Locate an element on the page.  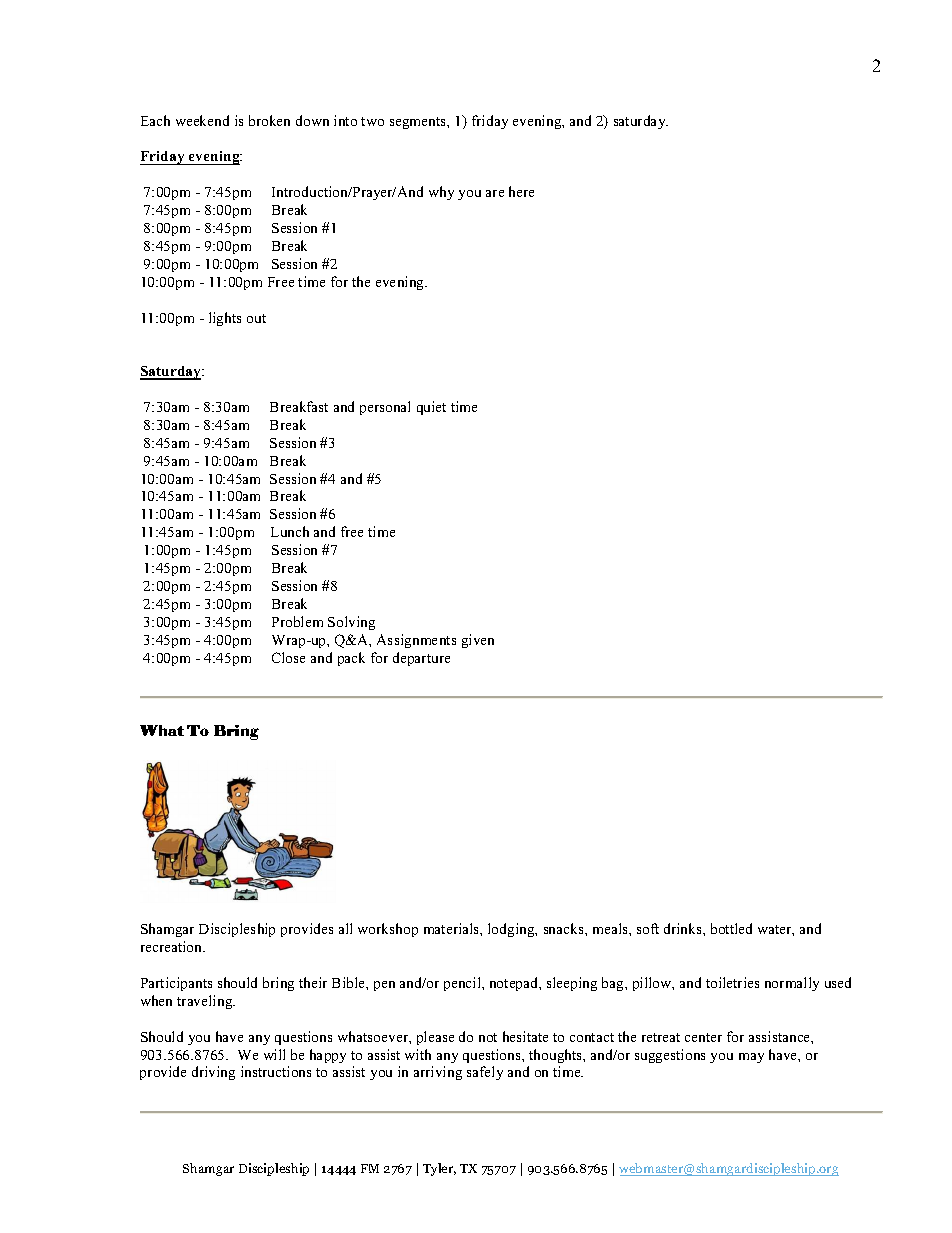
here is located at coordinates (521, 191).
